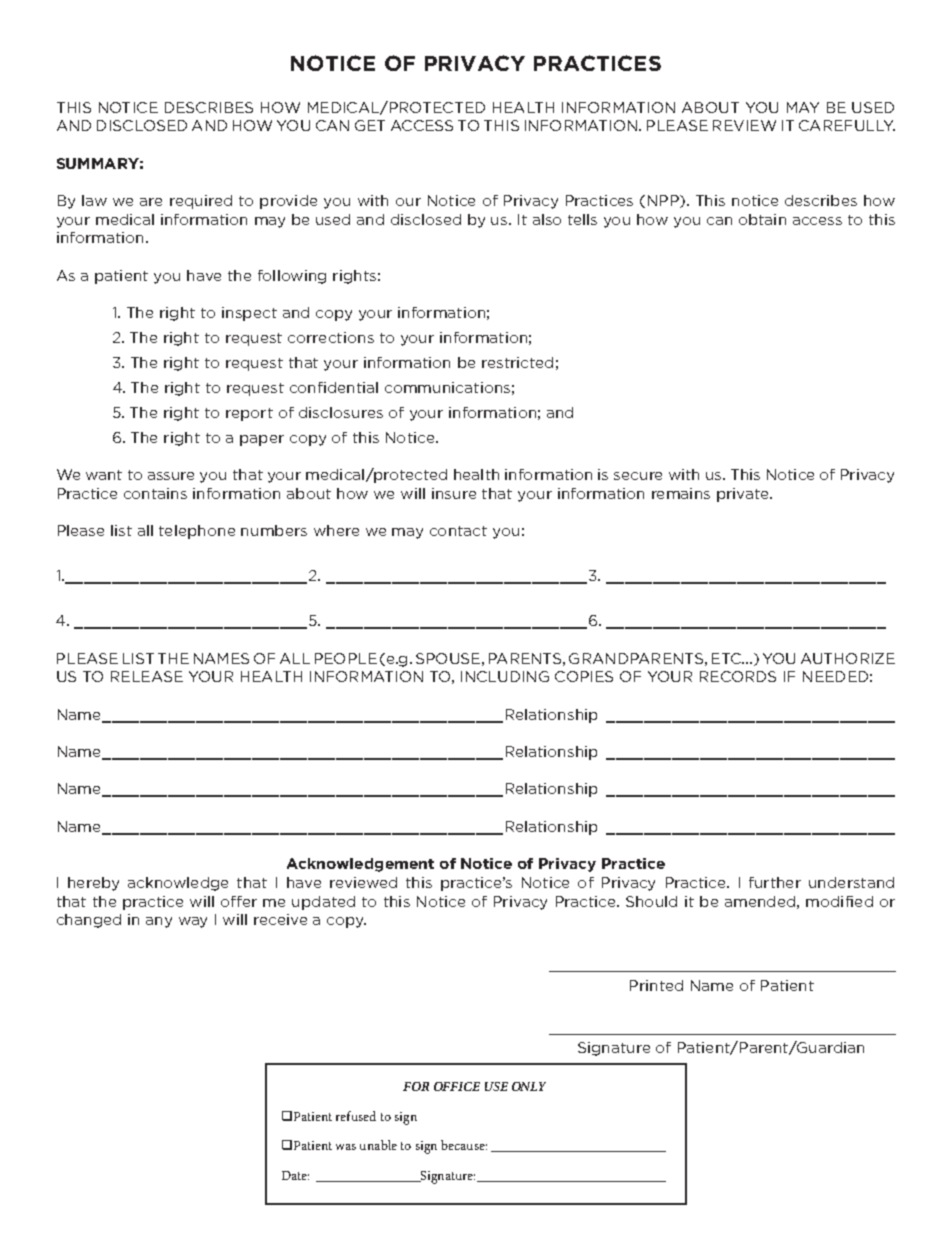 The image size is (952, 1233). I want to click on obtain, so click(762, 219).
